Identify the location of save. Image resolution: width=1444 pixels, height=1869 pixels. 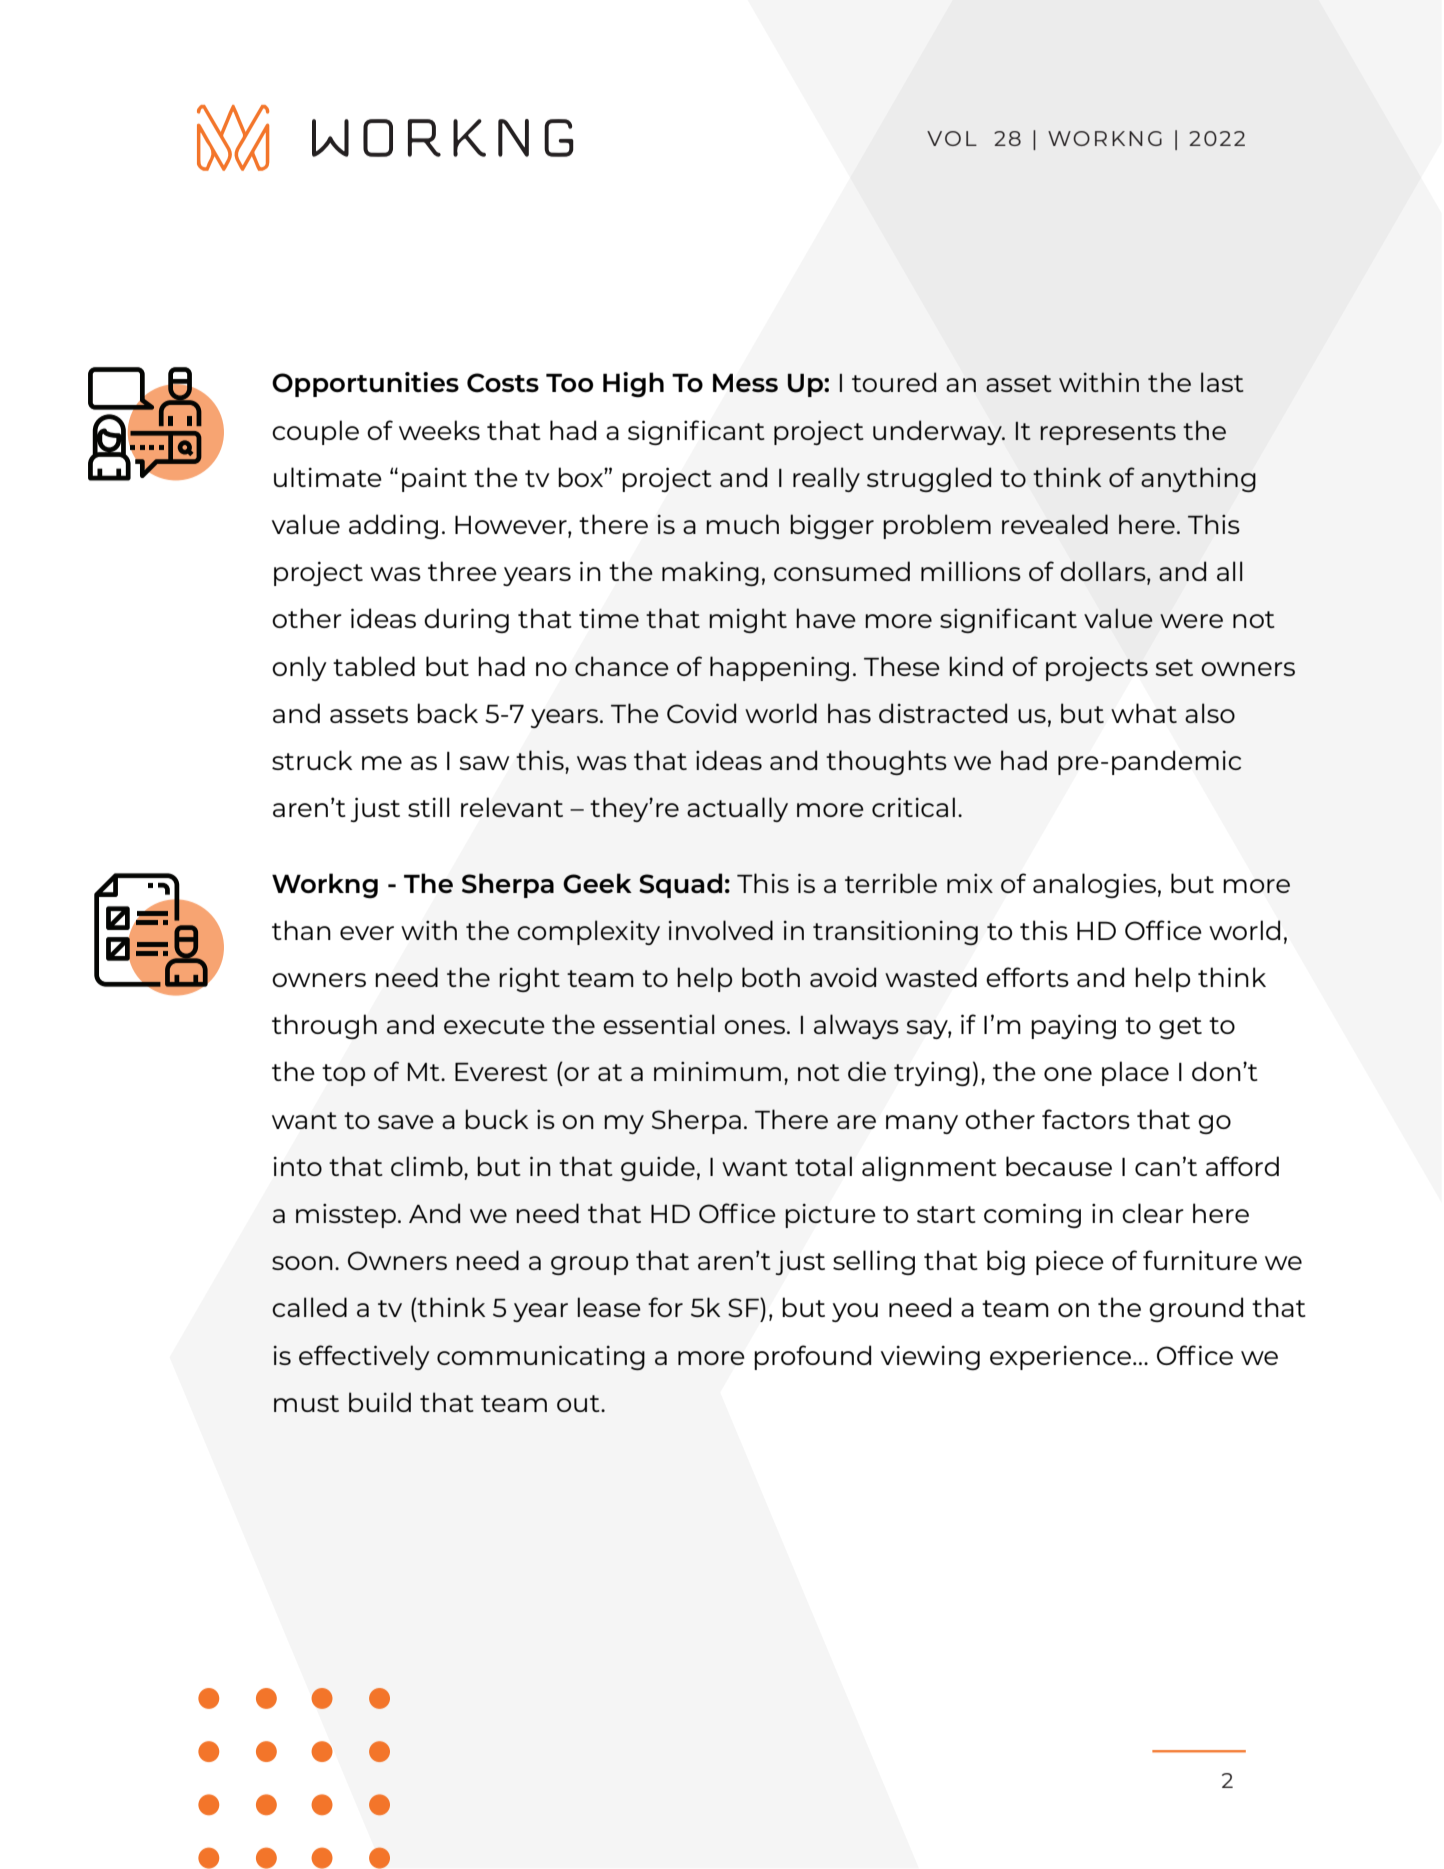
(406, 1122).
